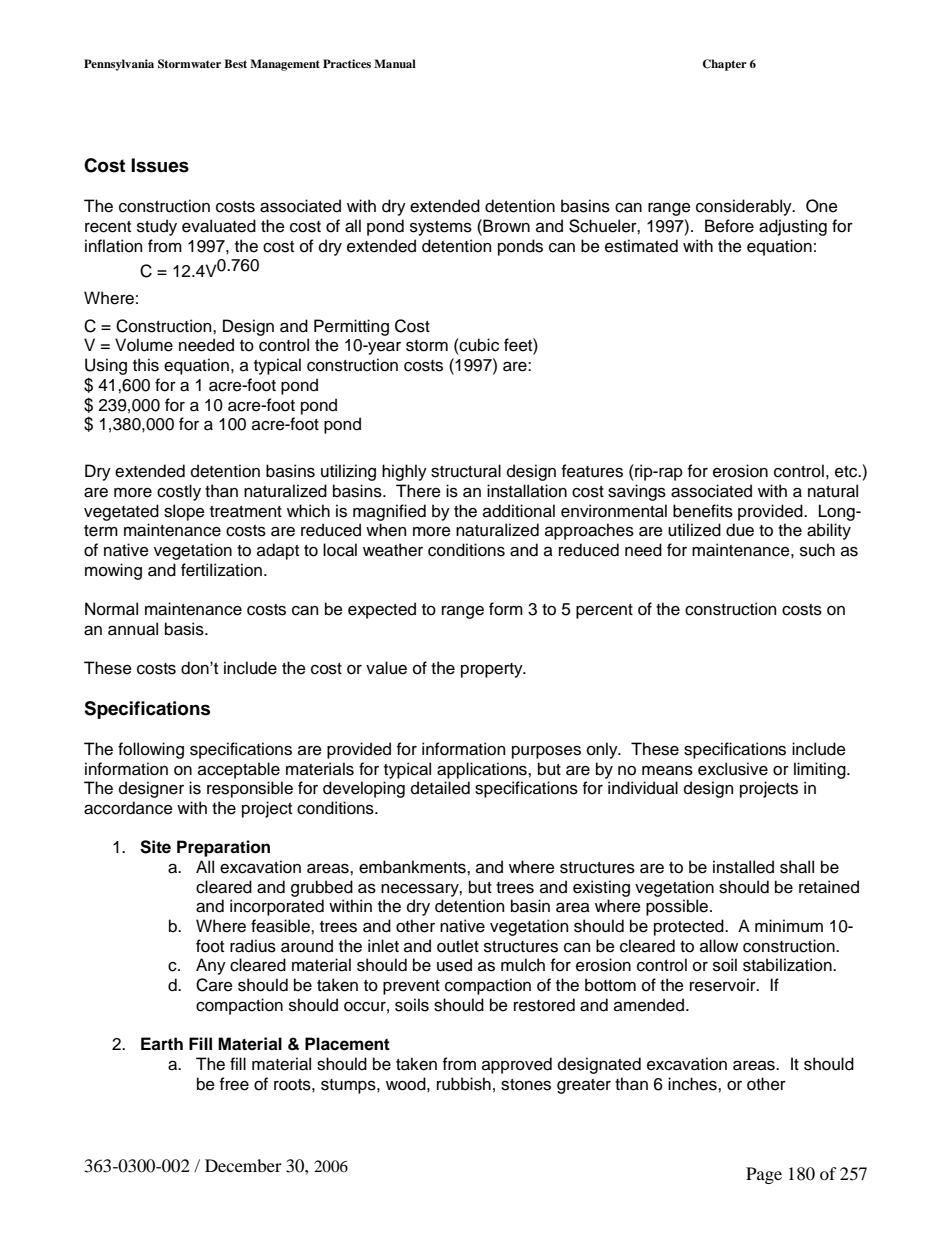 The image size is (952, 1233). What do you see at coordinates (211, 966) in the screenshot?
I see `Any` at bounding box center [211, 966].
